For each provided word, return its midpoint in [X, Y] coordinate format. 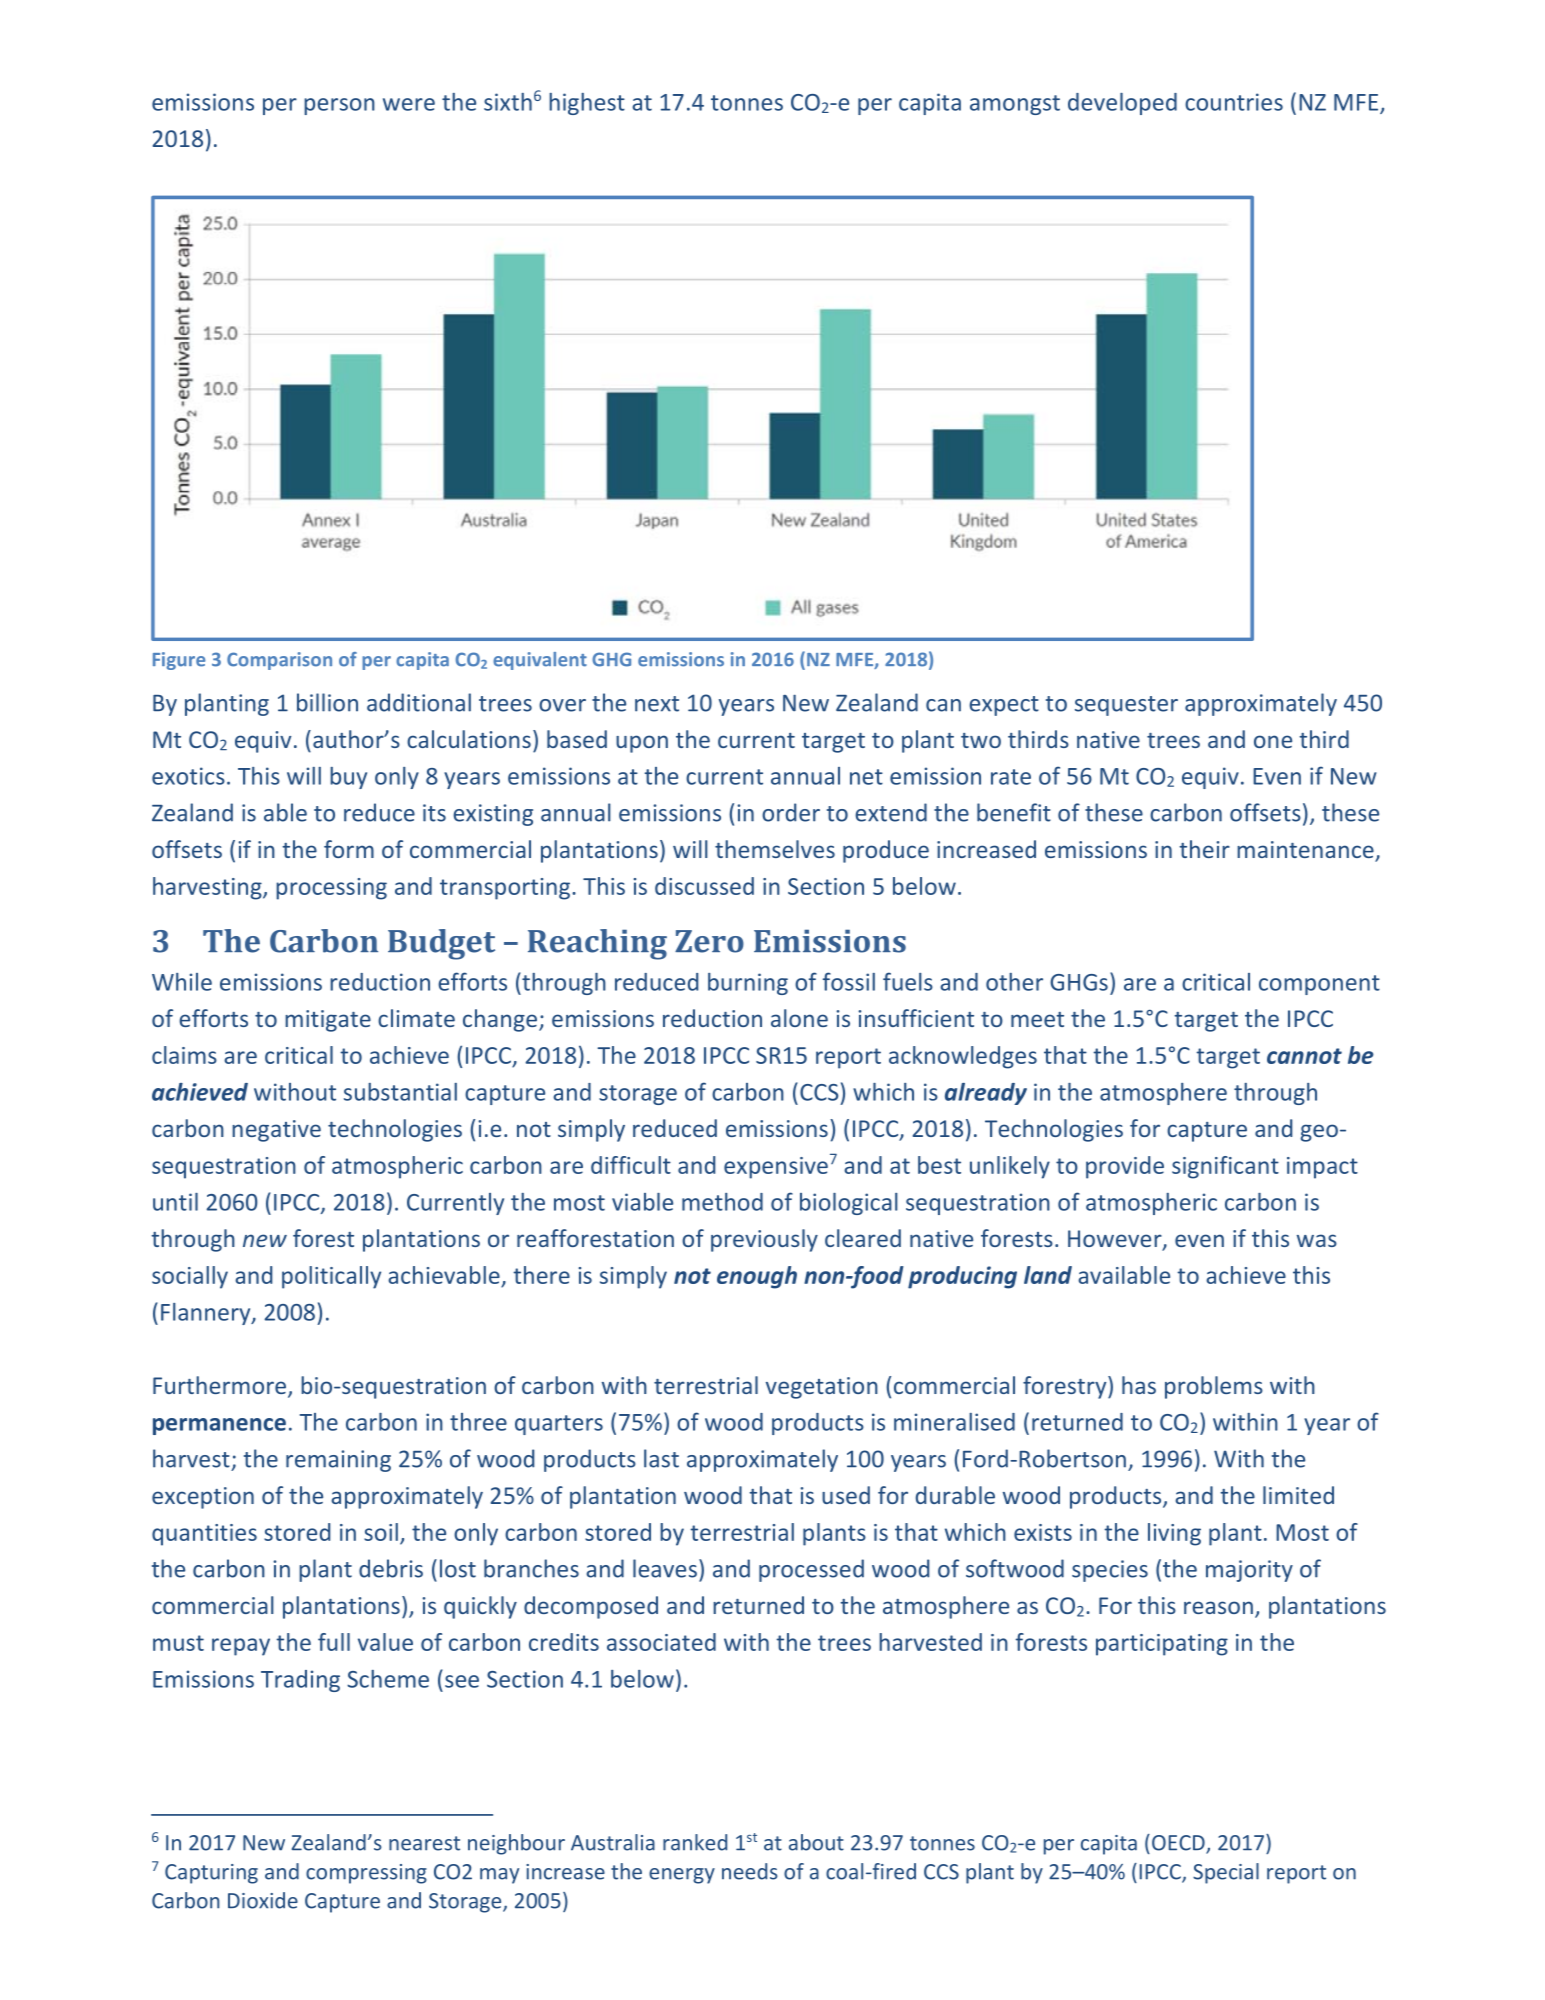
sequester [1126, 706]
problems [1214, 1387]
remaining [338, 1461]
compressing [366, 1874]
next [657, 704]
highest [587, 104]
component [1319, 985]
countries [1234, 102]
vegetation [822, 1388]
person [339, 106]
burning [748, 984]
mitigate [328, 1021]
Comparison [279, 661]
